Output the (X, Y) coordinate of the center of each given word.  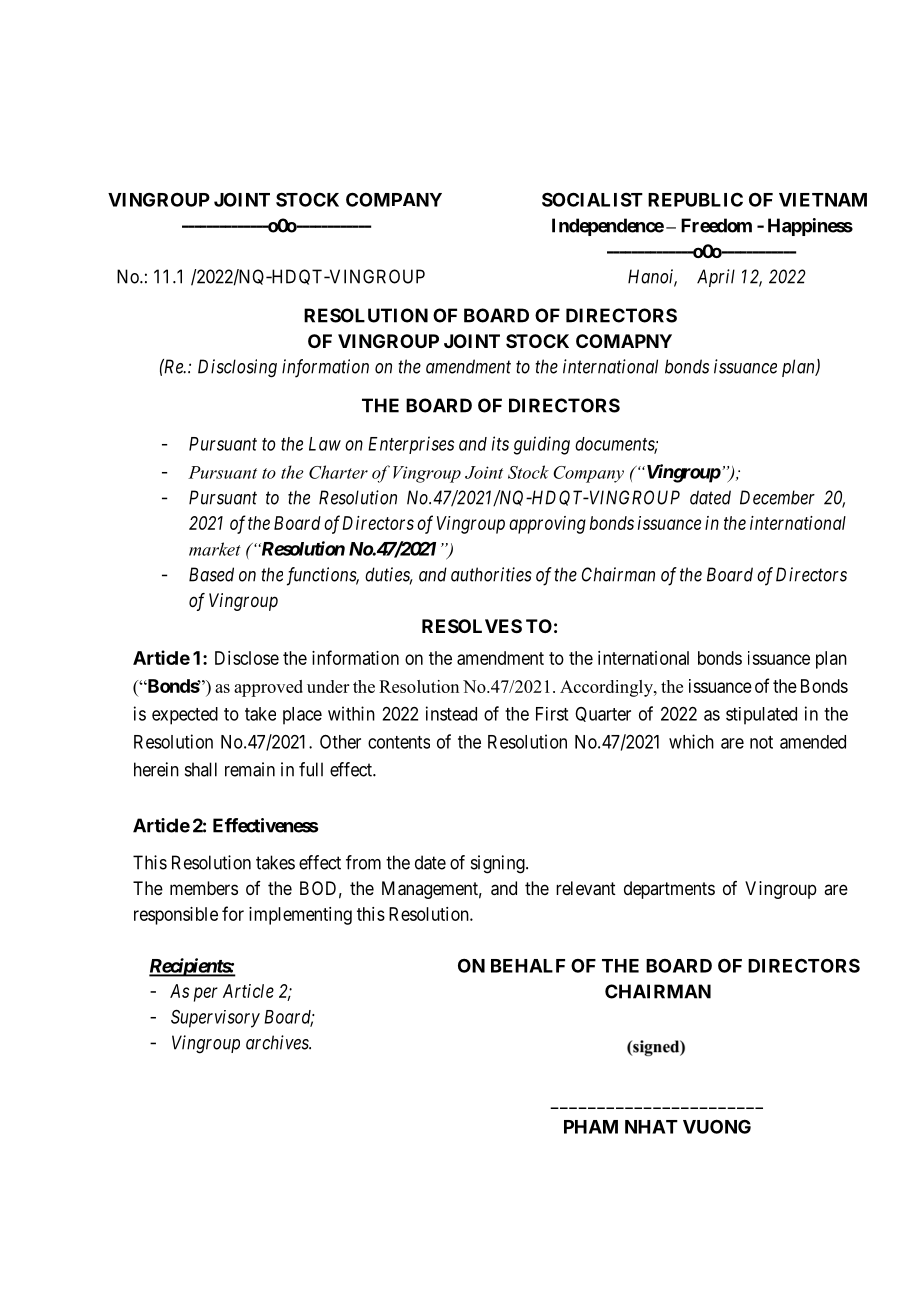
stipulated (761, 716)
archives (278, 1042)
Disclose (247, 658)
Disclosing (237, 368)
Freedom (716, 225)
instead (451, 713)
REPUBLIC (695, 200)
